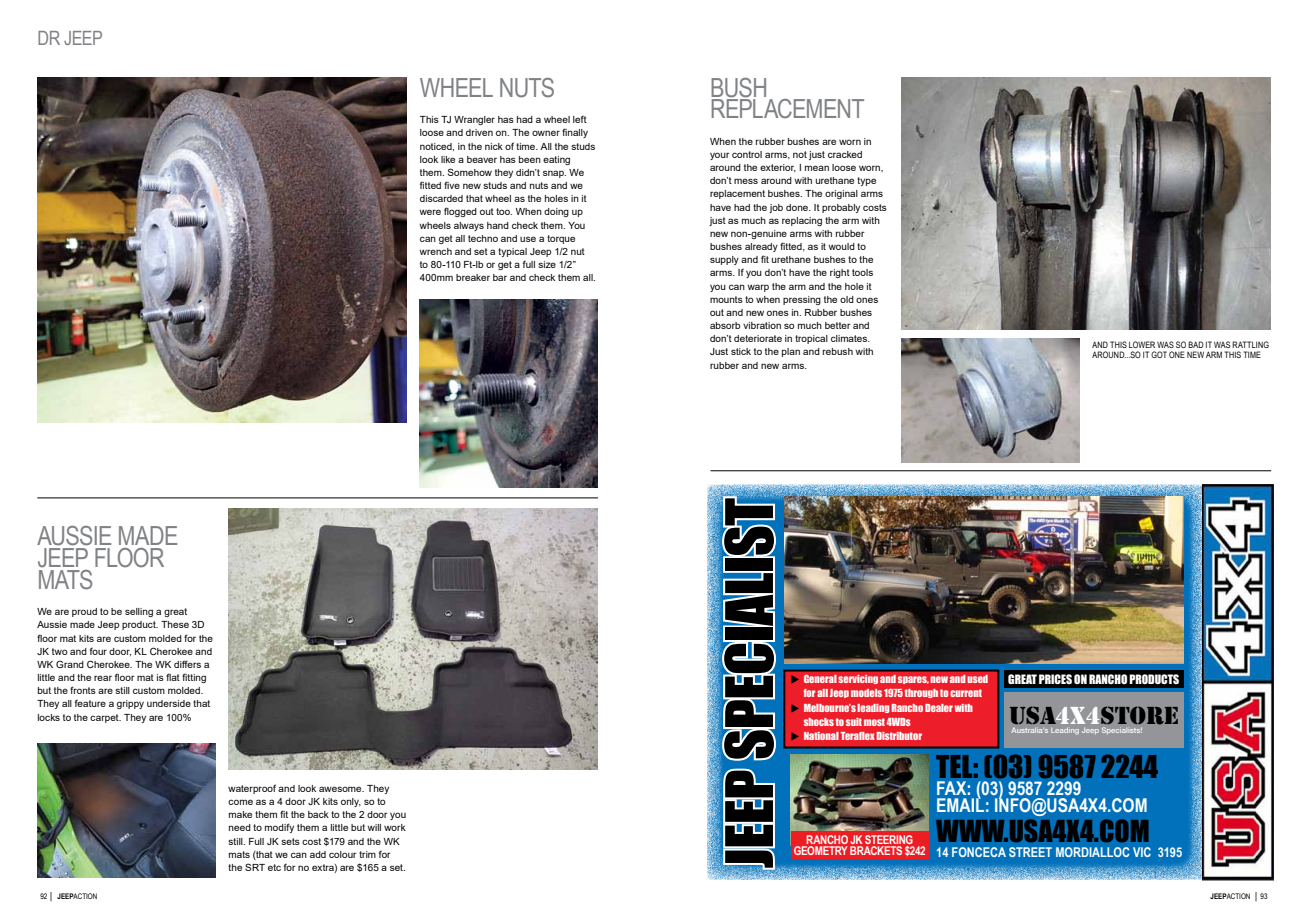 This screenshot has width=1308, height=924. I want to click on like, so click(448, 159).
